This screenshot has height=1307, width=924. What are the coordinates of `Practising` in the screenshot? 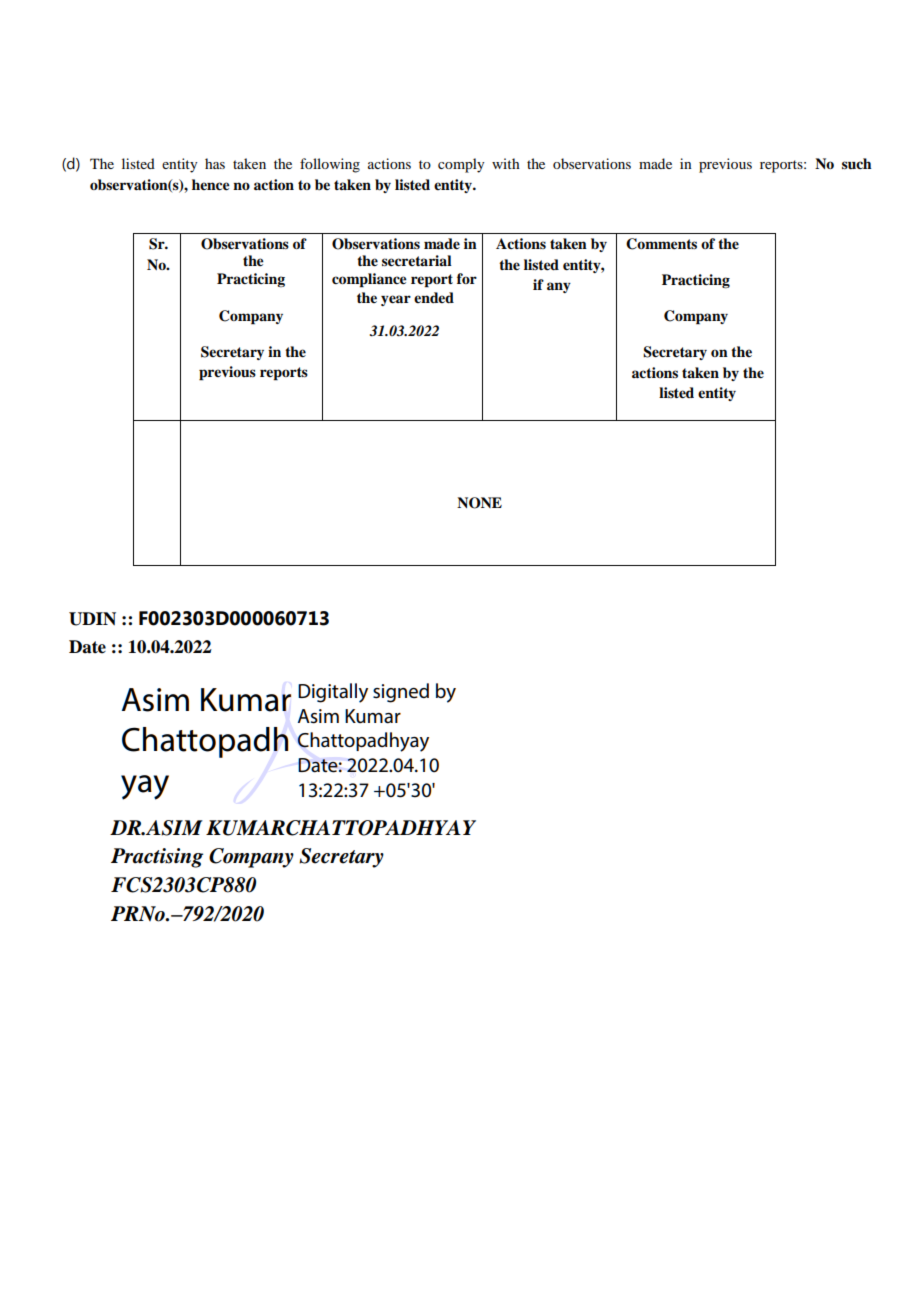 It's located at (157, 858).
